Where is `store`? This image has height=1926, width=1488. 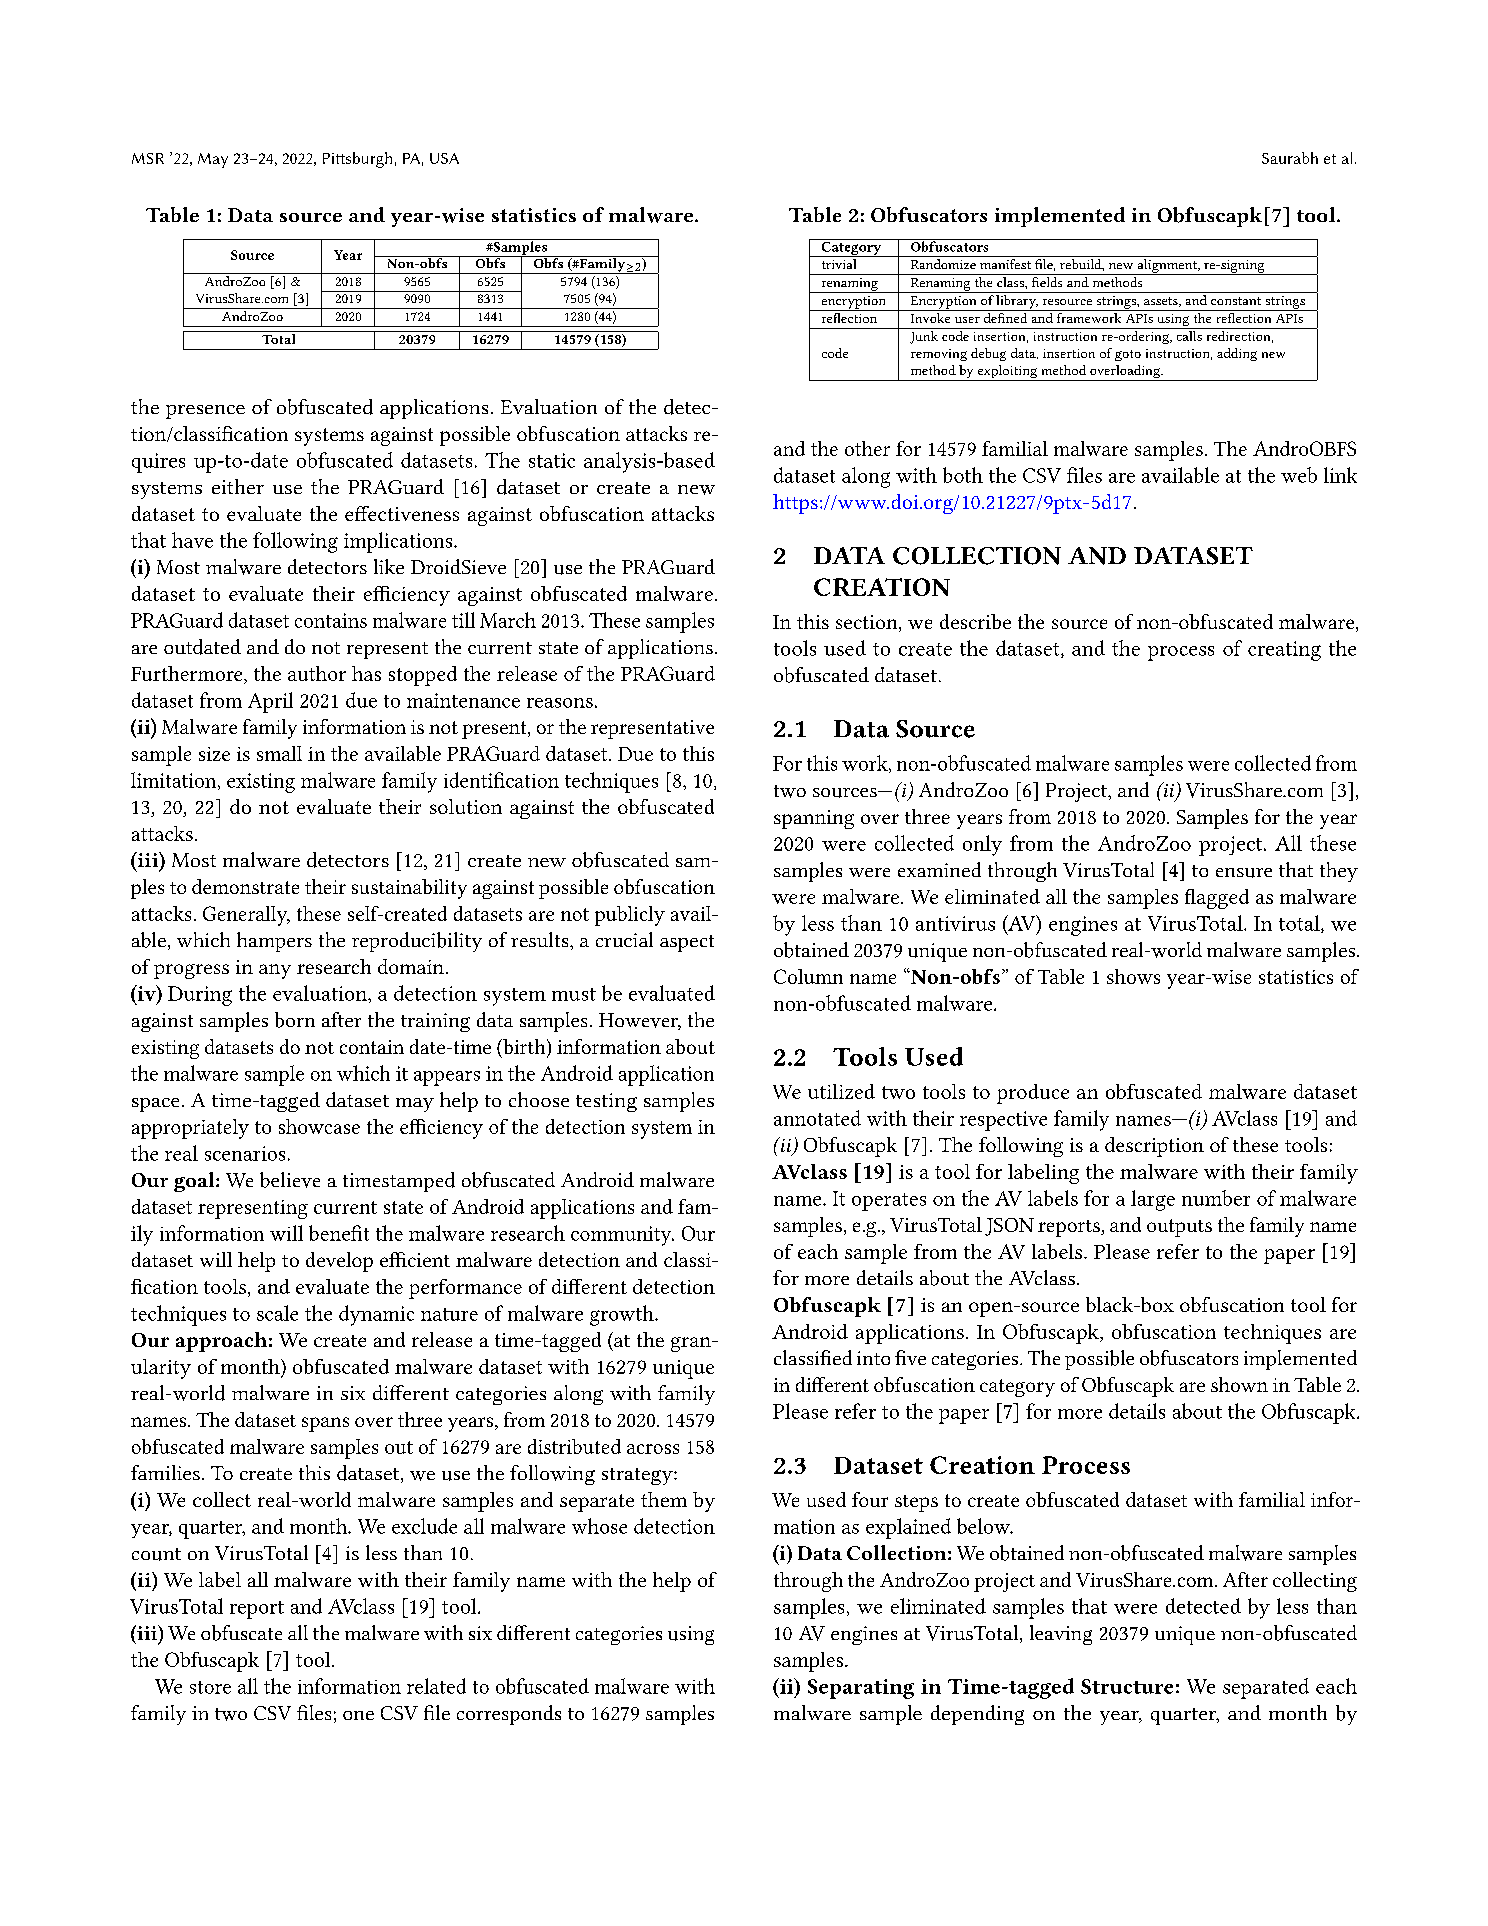
store is located at coordinates (210, 1687).
